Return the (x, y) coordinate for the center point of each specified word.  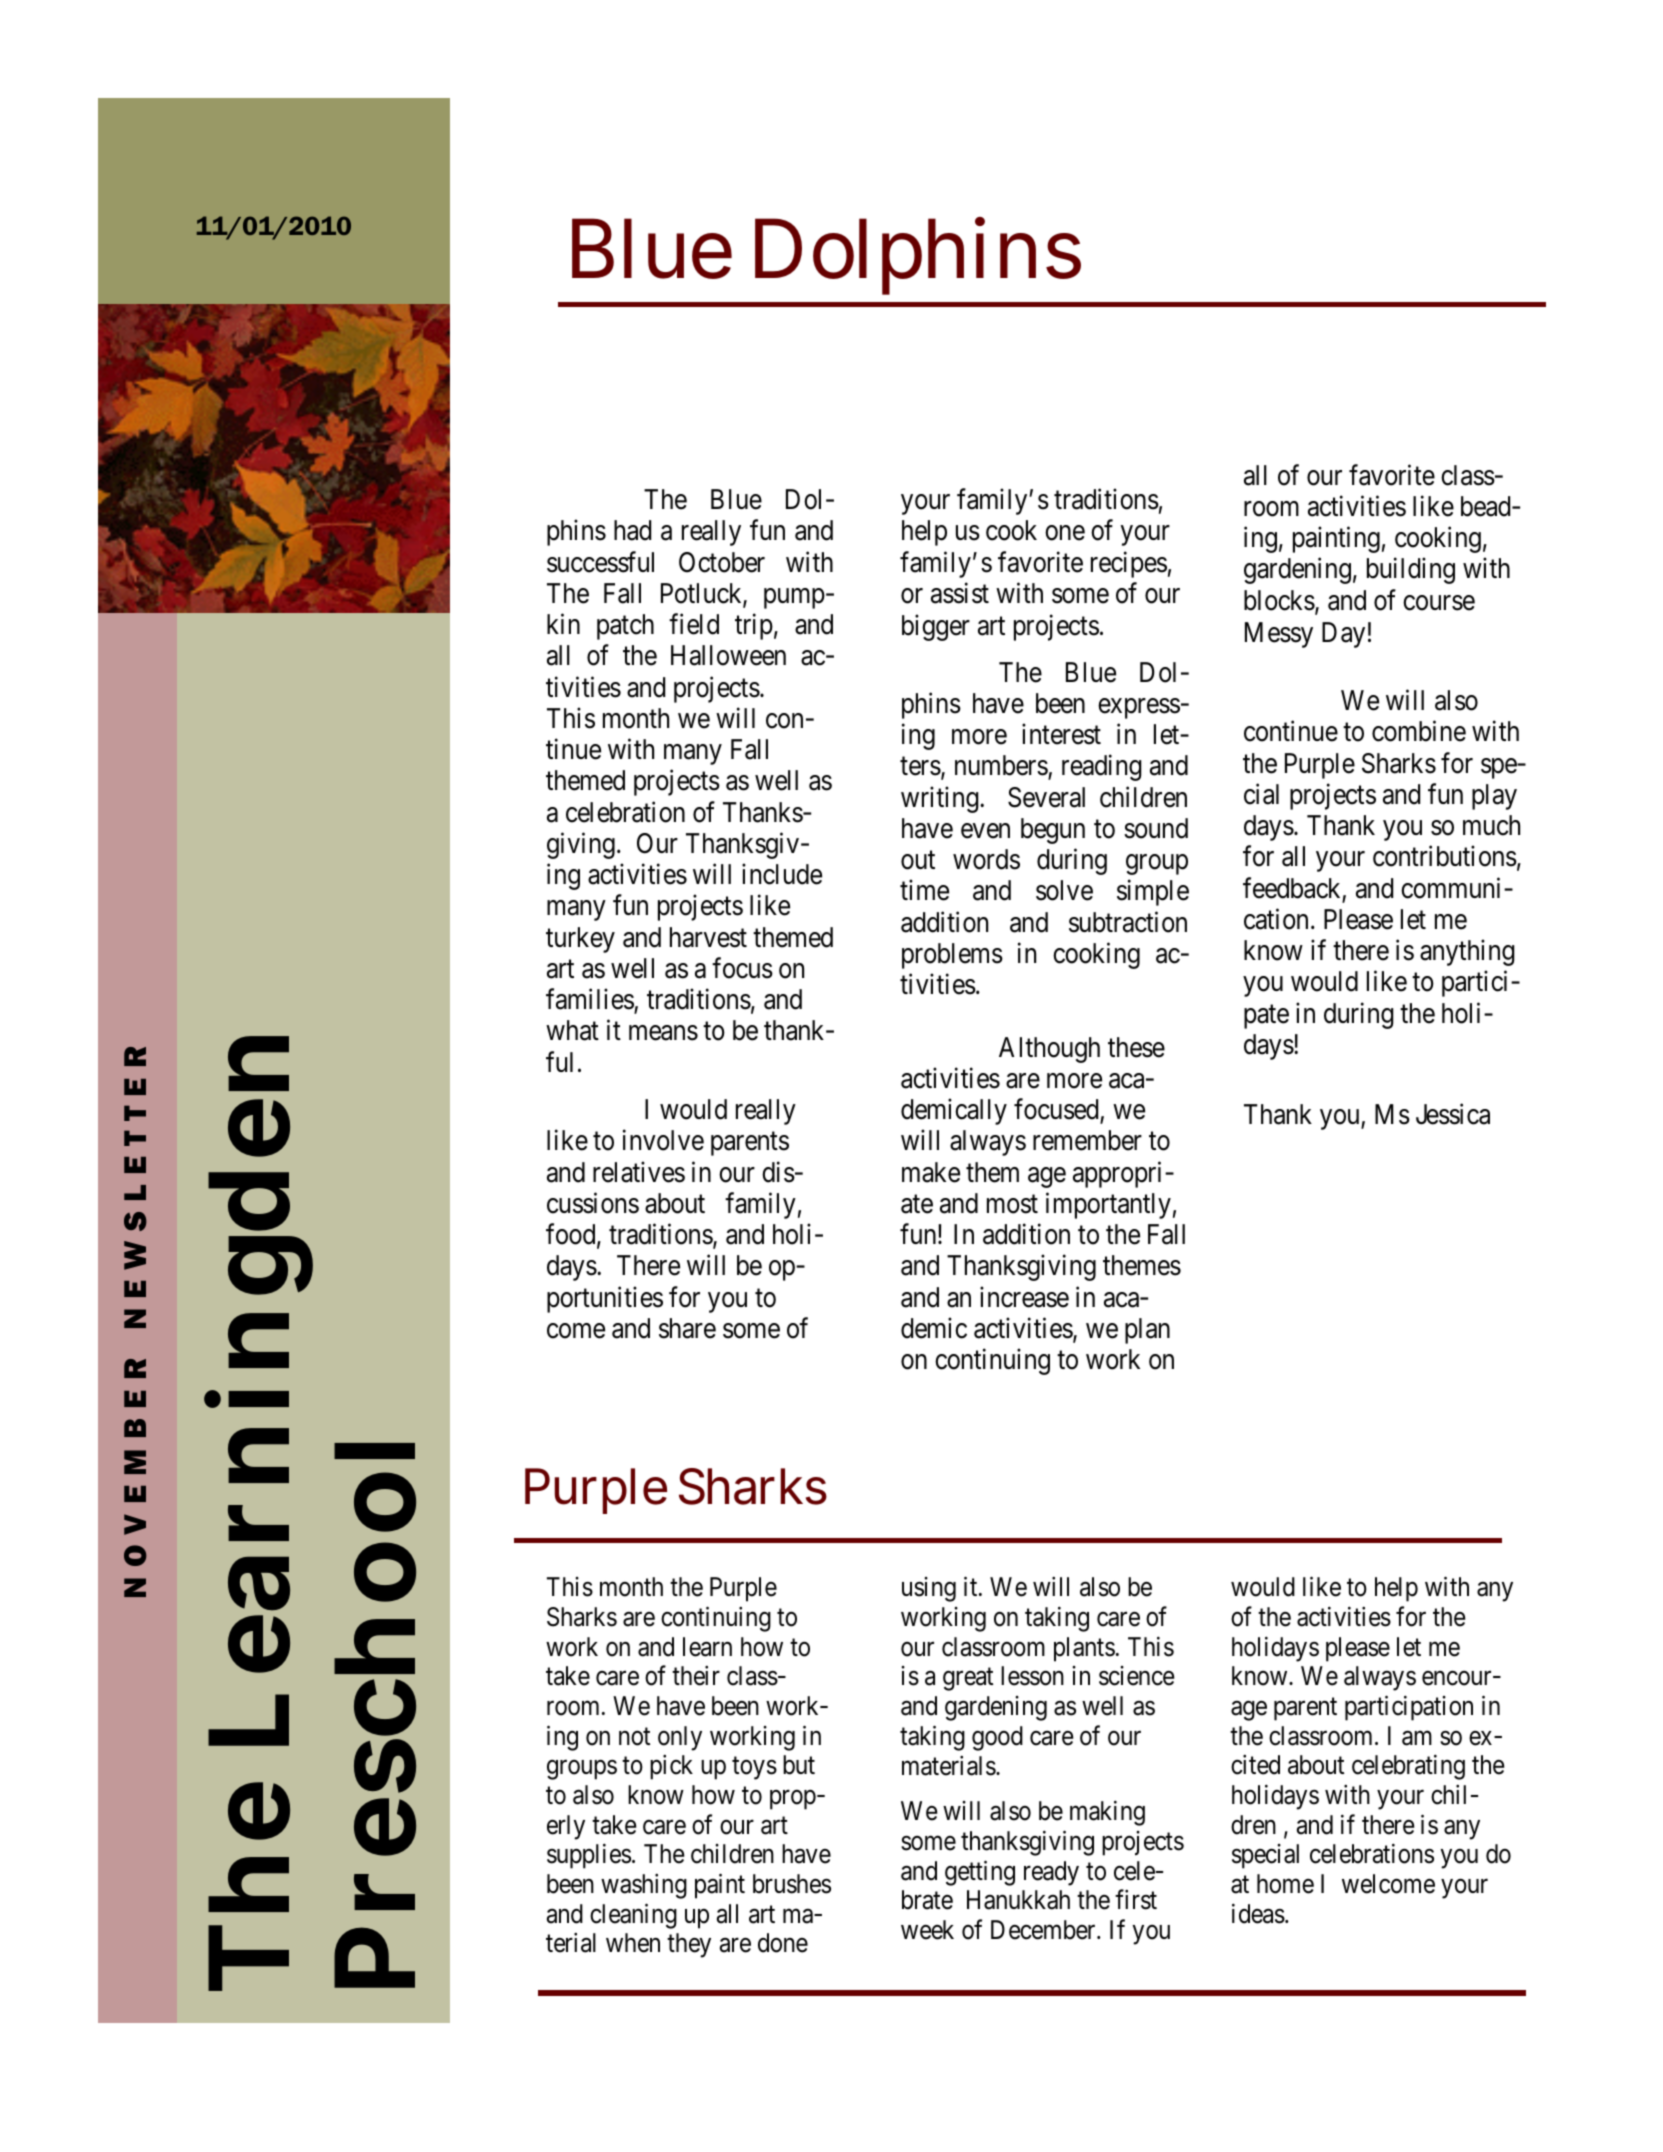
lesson (1032, 1676)
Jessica (1453, 1114)
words (986, 859)
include (782, 874)
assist (960, 593)
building (1411, 571)
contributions (1445, 856)
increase (1024, 1297)
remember (1087, 1140)
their (696, 1676)
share (687, 1328)
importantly (1108, 1205)
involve (663, 1140)
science (1137, 1676)
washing (644, 1886)
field (694, 624)
